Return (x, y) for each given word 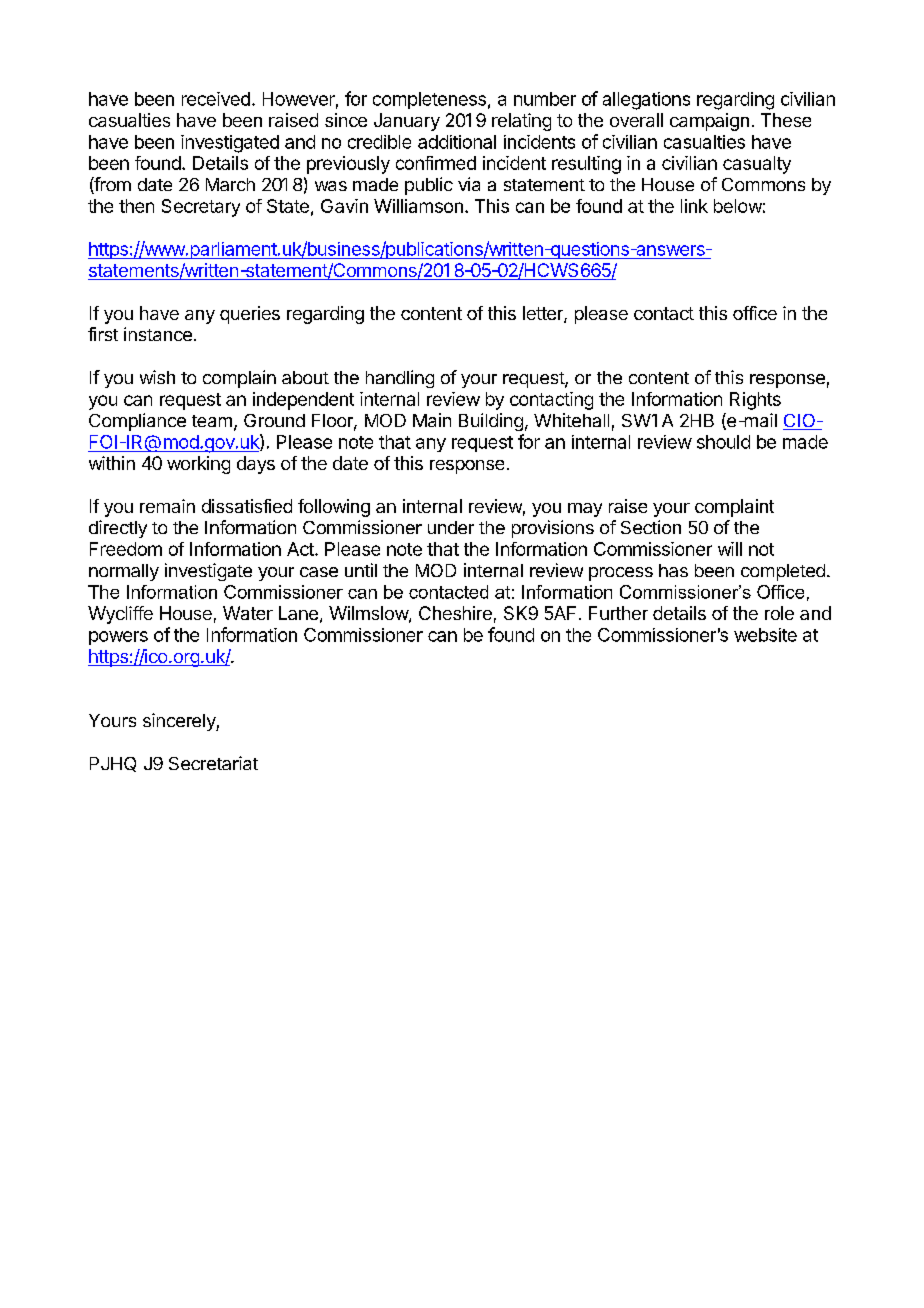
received (216, 99)
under (451, 527)
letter (544, 314)
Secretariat (213, 763)
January (407, 122)
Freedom (126, 549)
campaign (709, 122)
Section (651, 527)
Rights (755, 401)
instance (158, 334)
